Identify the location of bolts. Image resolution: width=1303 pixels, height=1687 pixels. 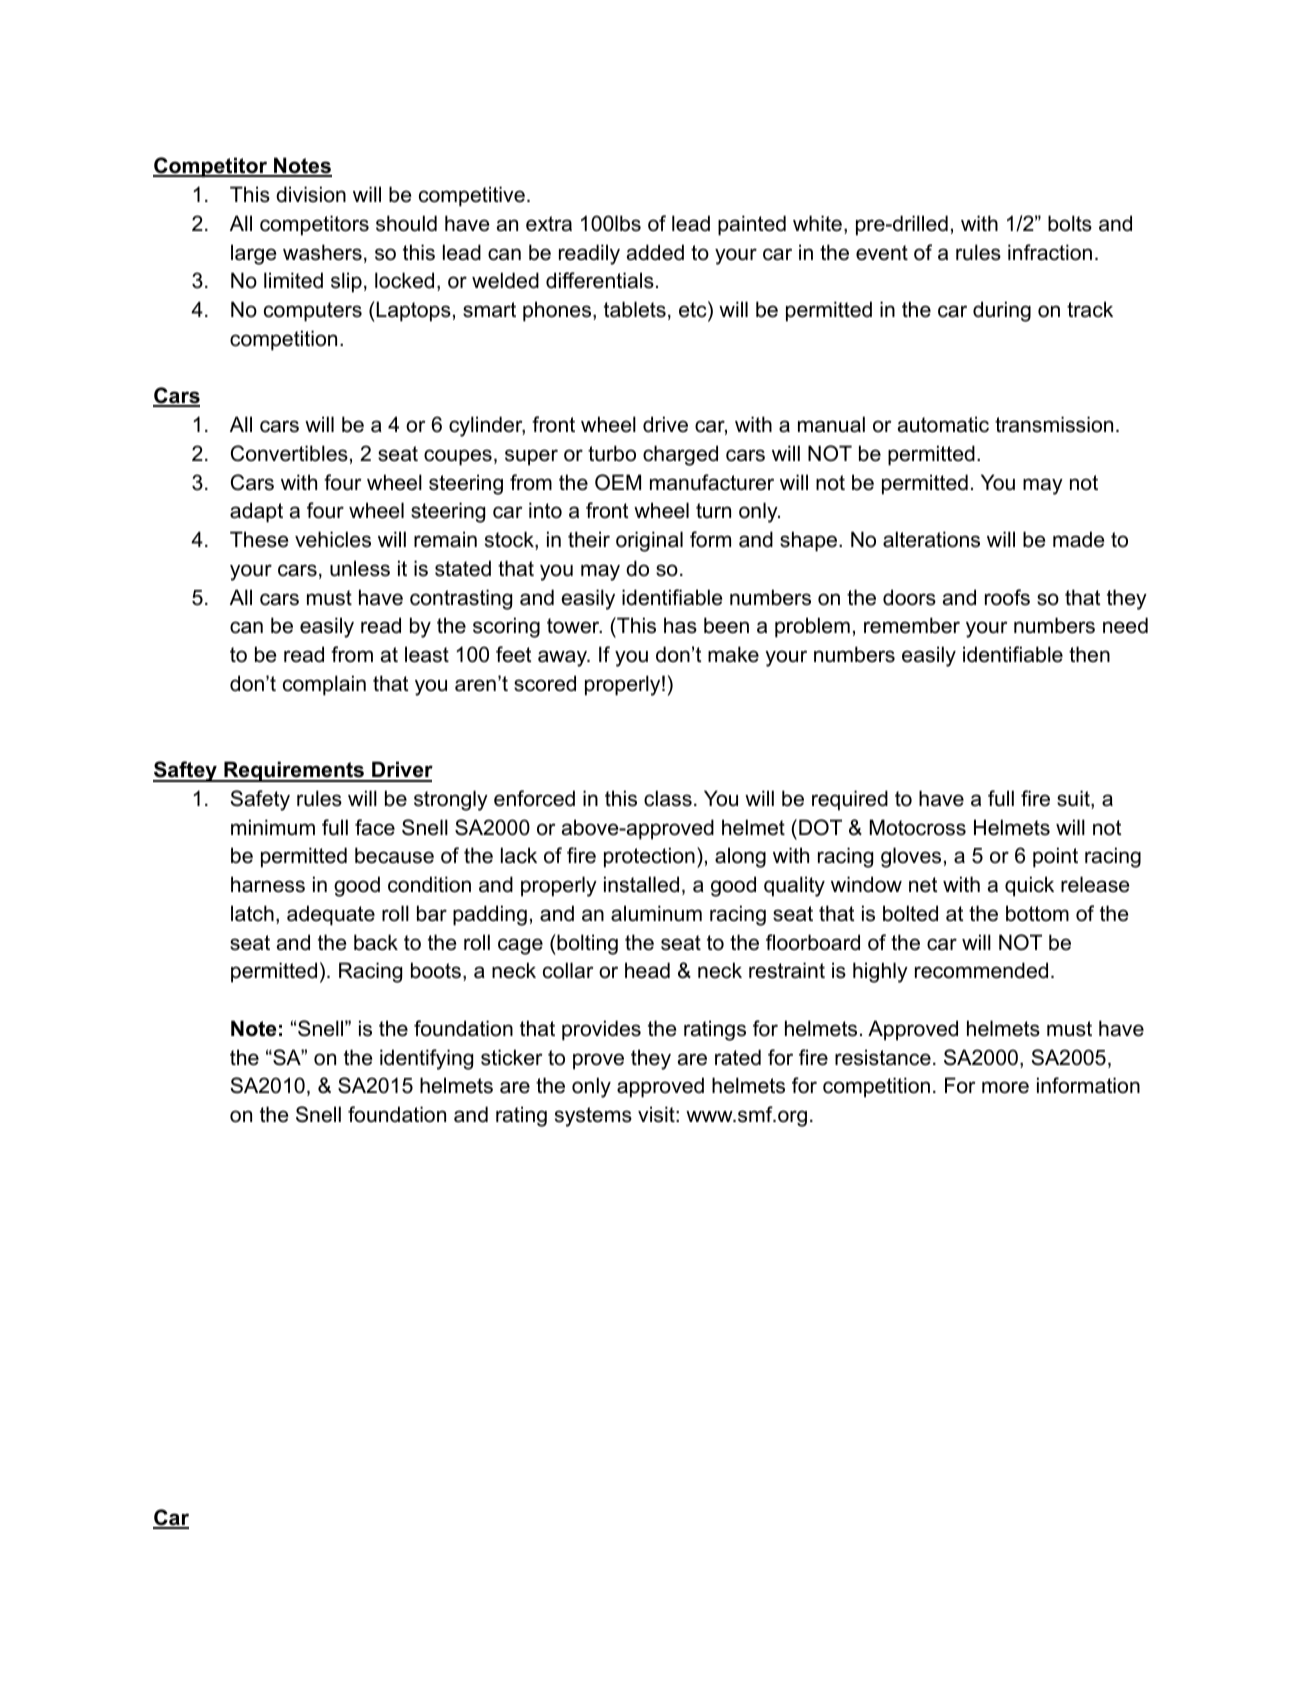
(1070, 223).
